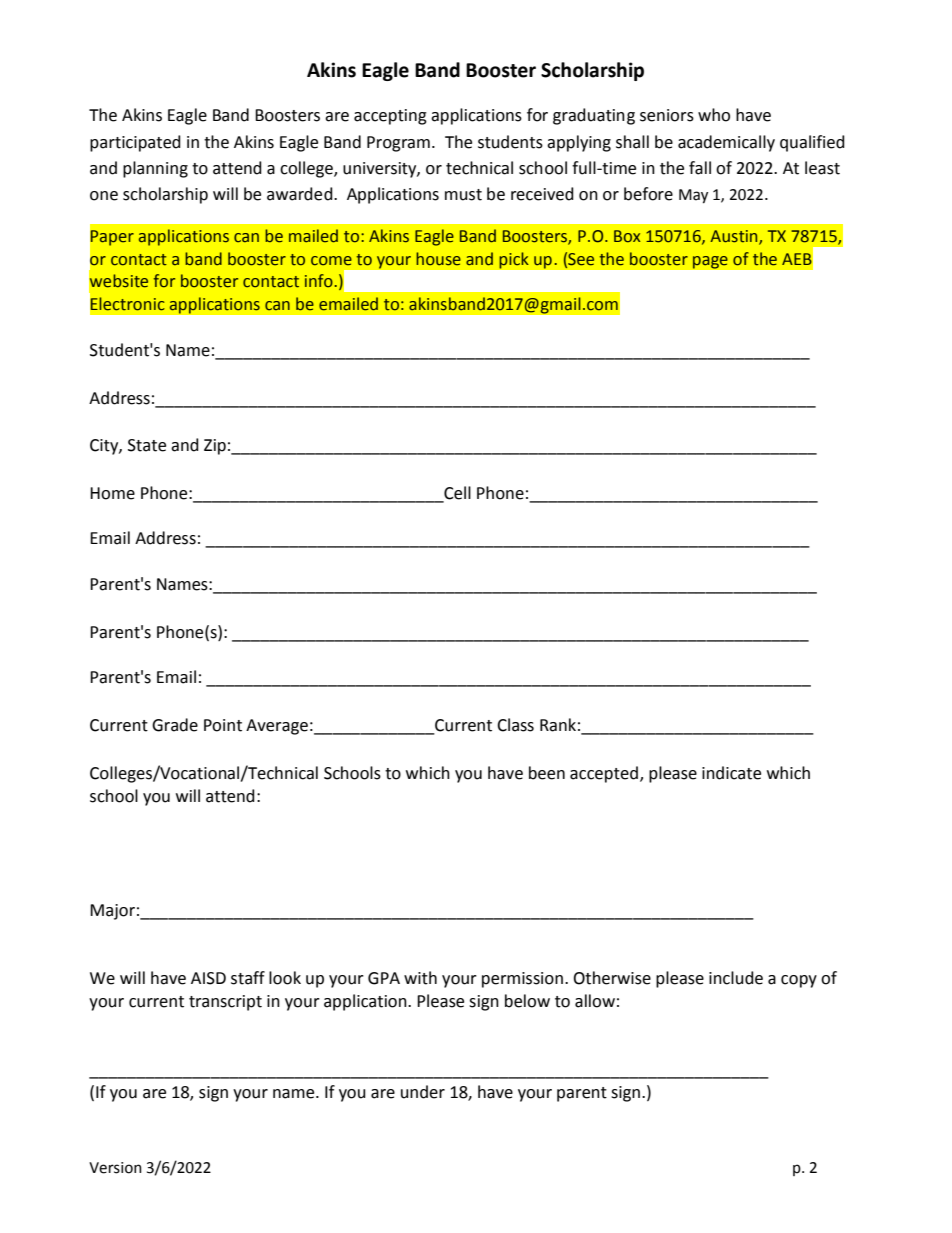 The image size is (952, 1233). I want to click on include, so click(736, 978).
